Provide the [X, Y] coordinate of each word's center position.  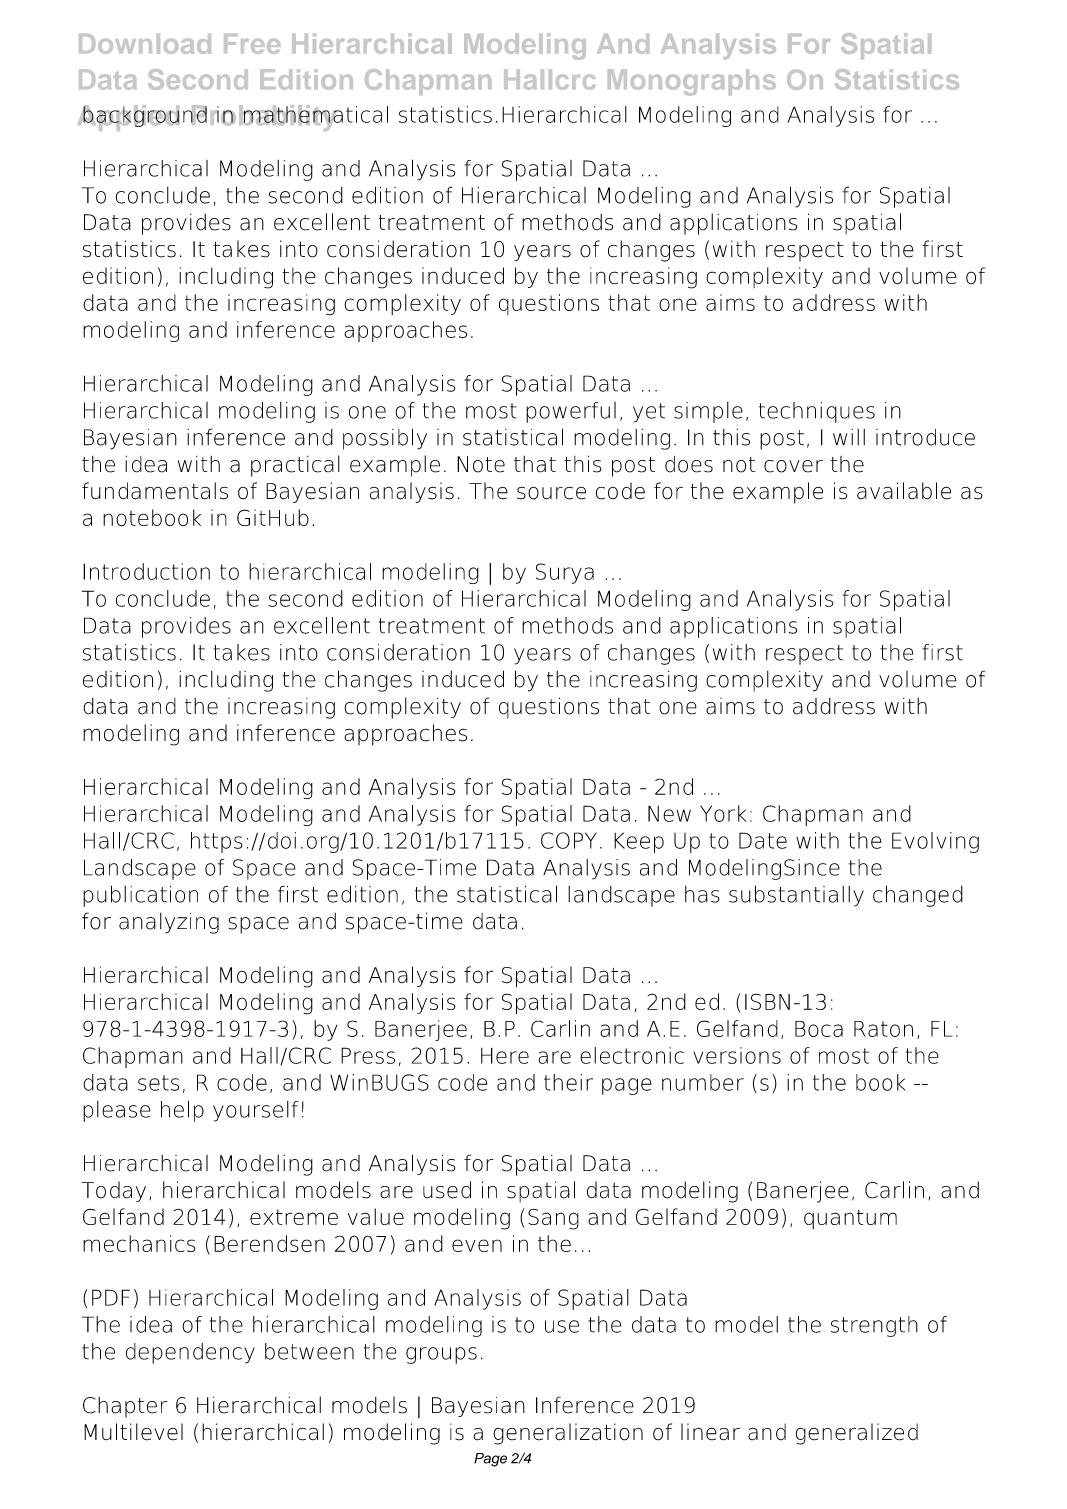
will [849, 437]
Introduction [146, 571]
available [904, 491]
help [182, 1111]
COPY [569, 840]
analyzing [169, 923]
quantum [850, 1219]
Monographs [692, 82]
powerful [571, 412]
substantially [796, 896]
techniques [817, 412]
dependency [190, 1353]
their [568, 1082]
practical [295, 466]
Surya [565, 573]
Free [252, 44]
